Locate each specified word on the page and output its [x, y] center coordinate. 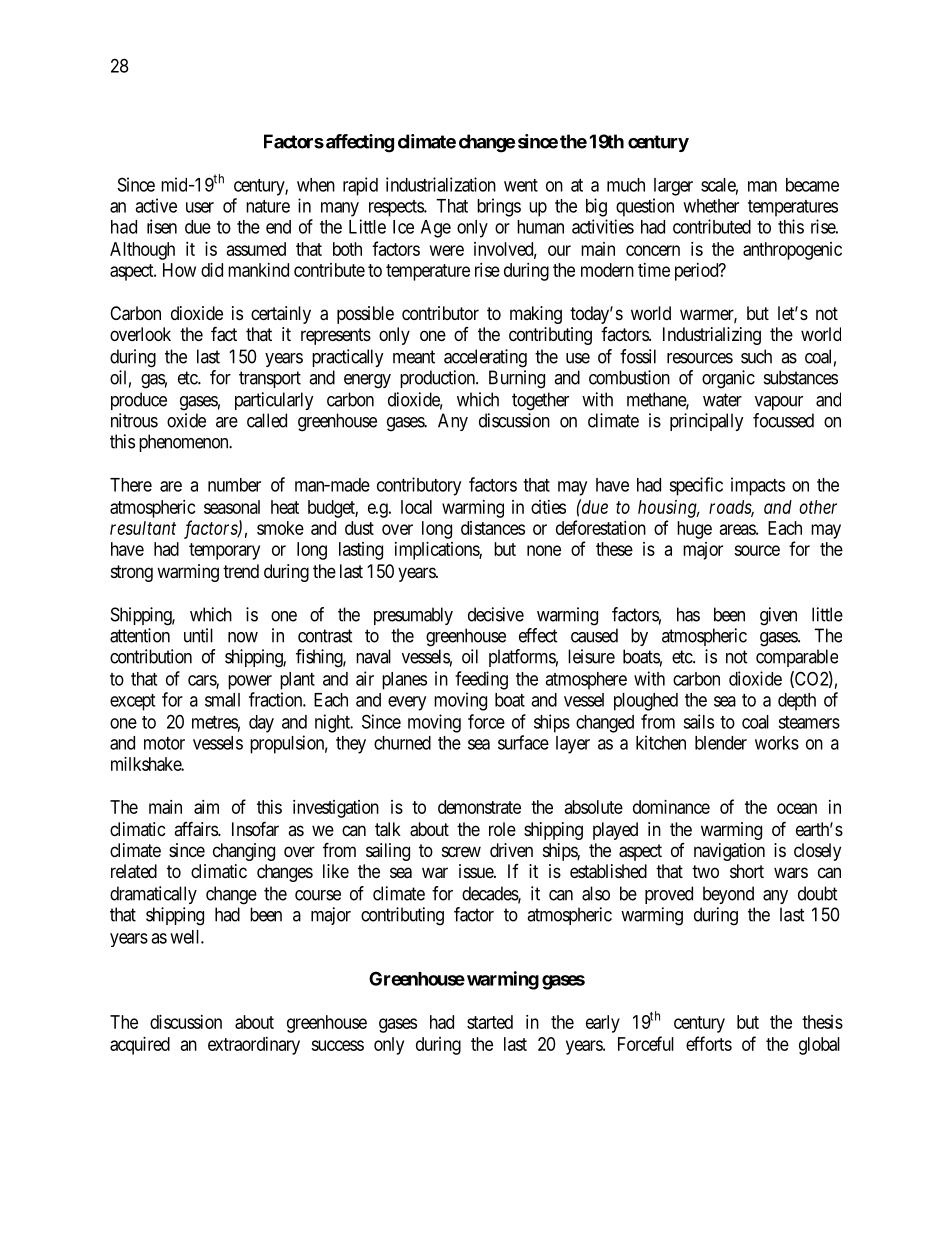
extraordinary [254, 1046]
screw [461, 851]
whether [711, 206]
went [521, 185]
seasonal [232, 507]
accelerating [485, 358]
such [756, 356]
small [222, 700]
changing [244, 852]
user [200, 207]
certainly [281, 315]
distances [493, 528]
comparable [797, 658]
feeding [481, 680]
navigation [729, 852]
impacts [758, 486]
